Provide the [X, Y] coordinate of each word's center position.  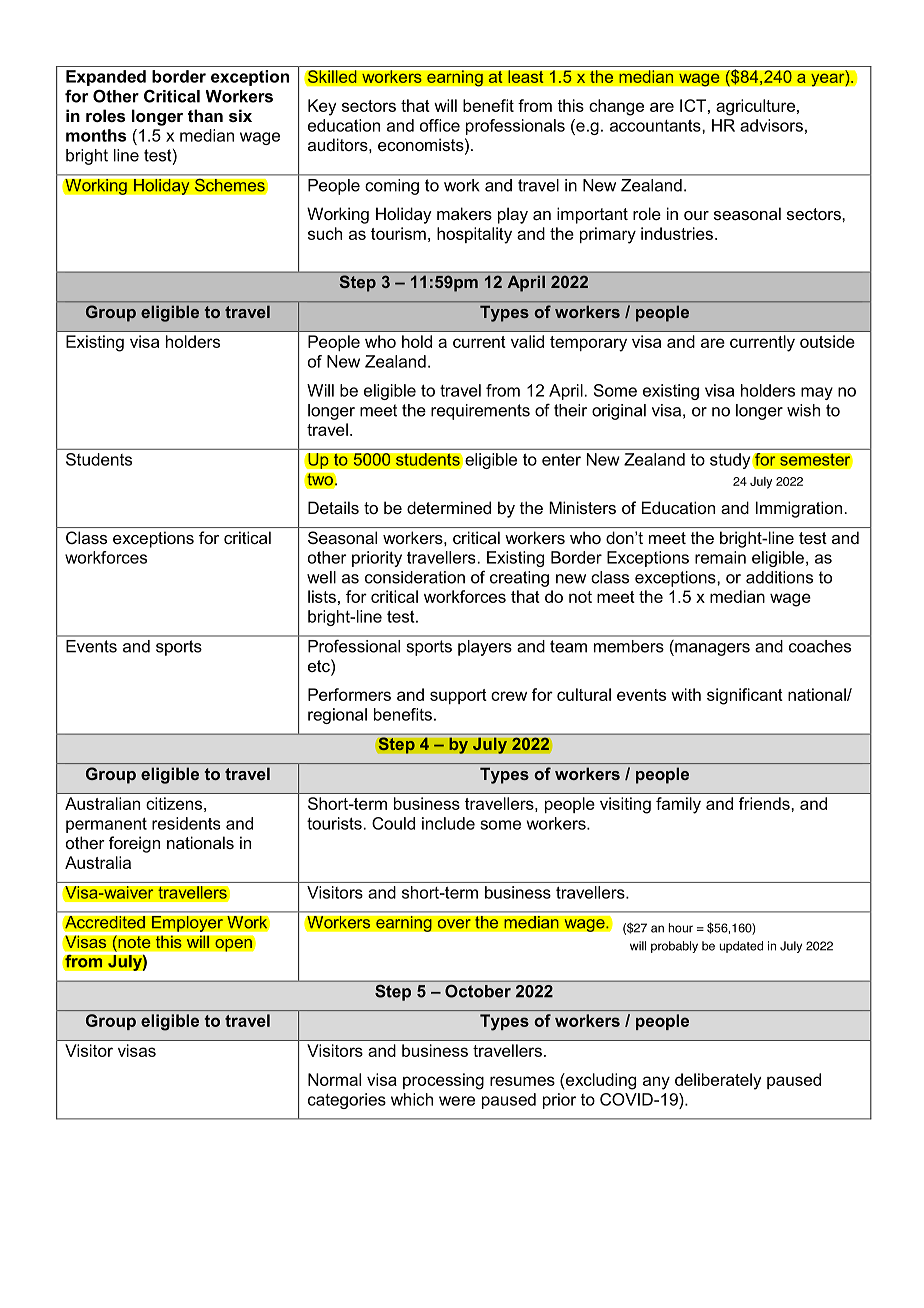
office [440, 125]
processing [443, 1081]
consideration [415, 577]
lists [322, 596]
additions [779, 577]
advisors [771, 125]
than [205, 115]
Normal [334, 1079]
